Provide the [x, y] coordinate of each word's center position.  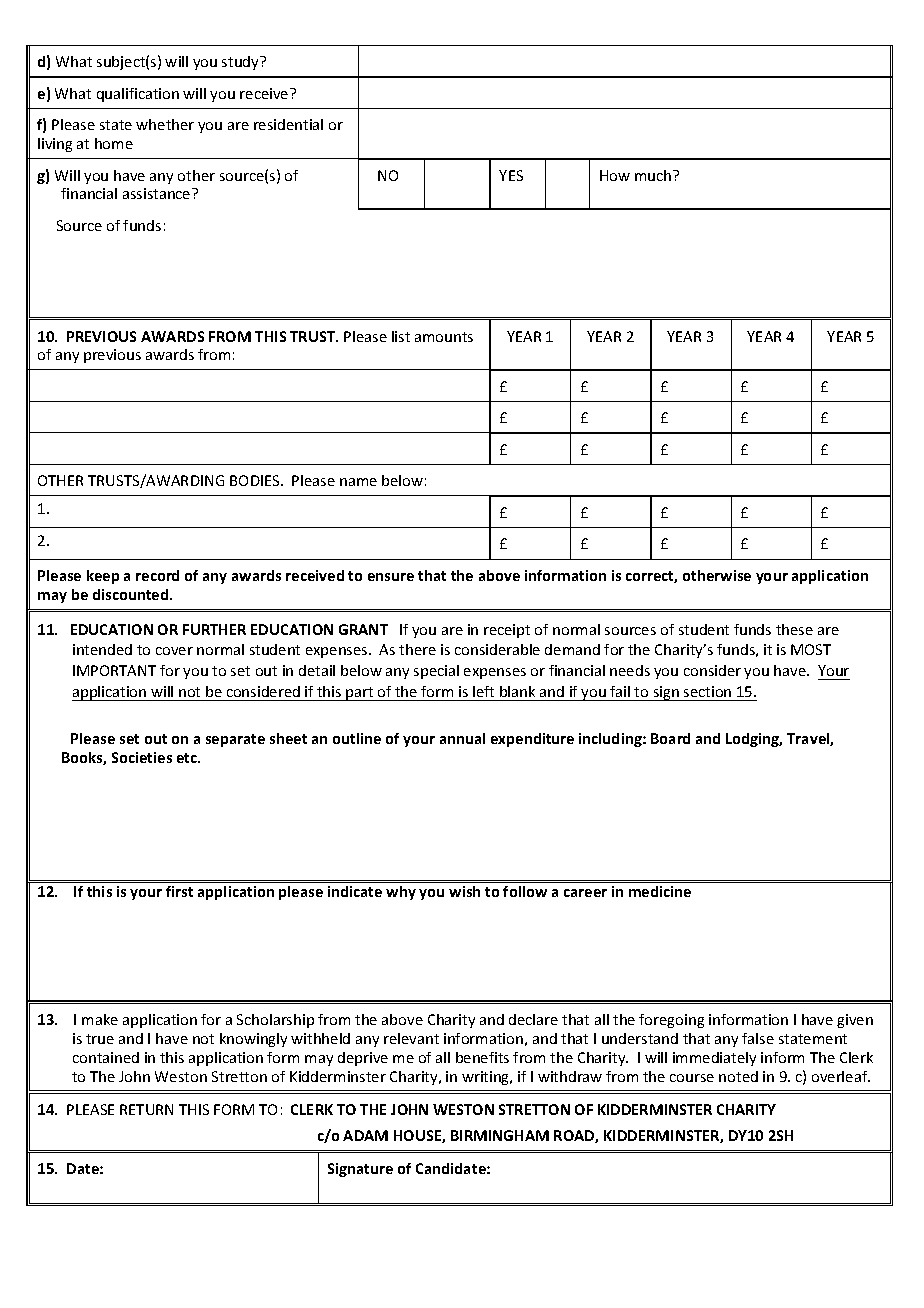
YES [511, 175]
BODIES [256, 480]
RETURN [146, 1109]
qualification [138, 95]
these [794, 629]
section [707, 691]
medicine [660, 891]
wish [464, 891]
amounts [444, 337]
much [654, 175]
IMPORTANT [114, 670]
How [615, 175]
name [358, 482]
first [179, 891]
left [483, 691]
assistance [158, 193]
